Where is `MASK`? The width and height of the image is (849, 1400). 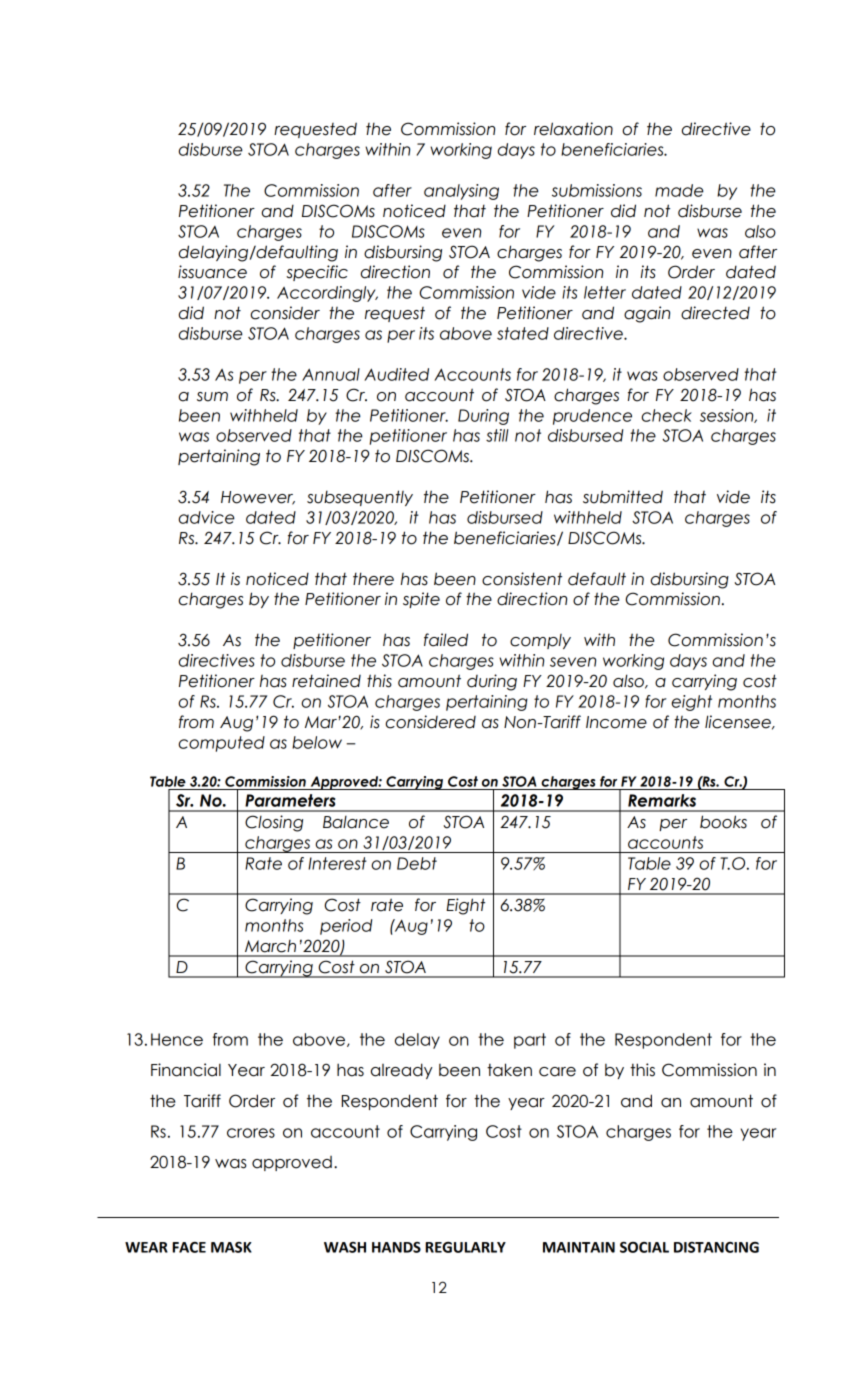 MASK is located at coordinates (231, 1247).
